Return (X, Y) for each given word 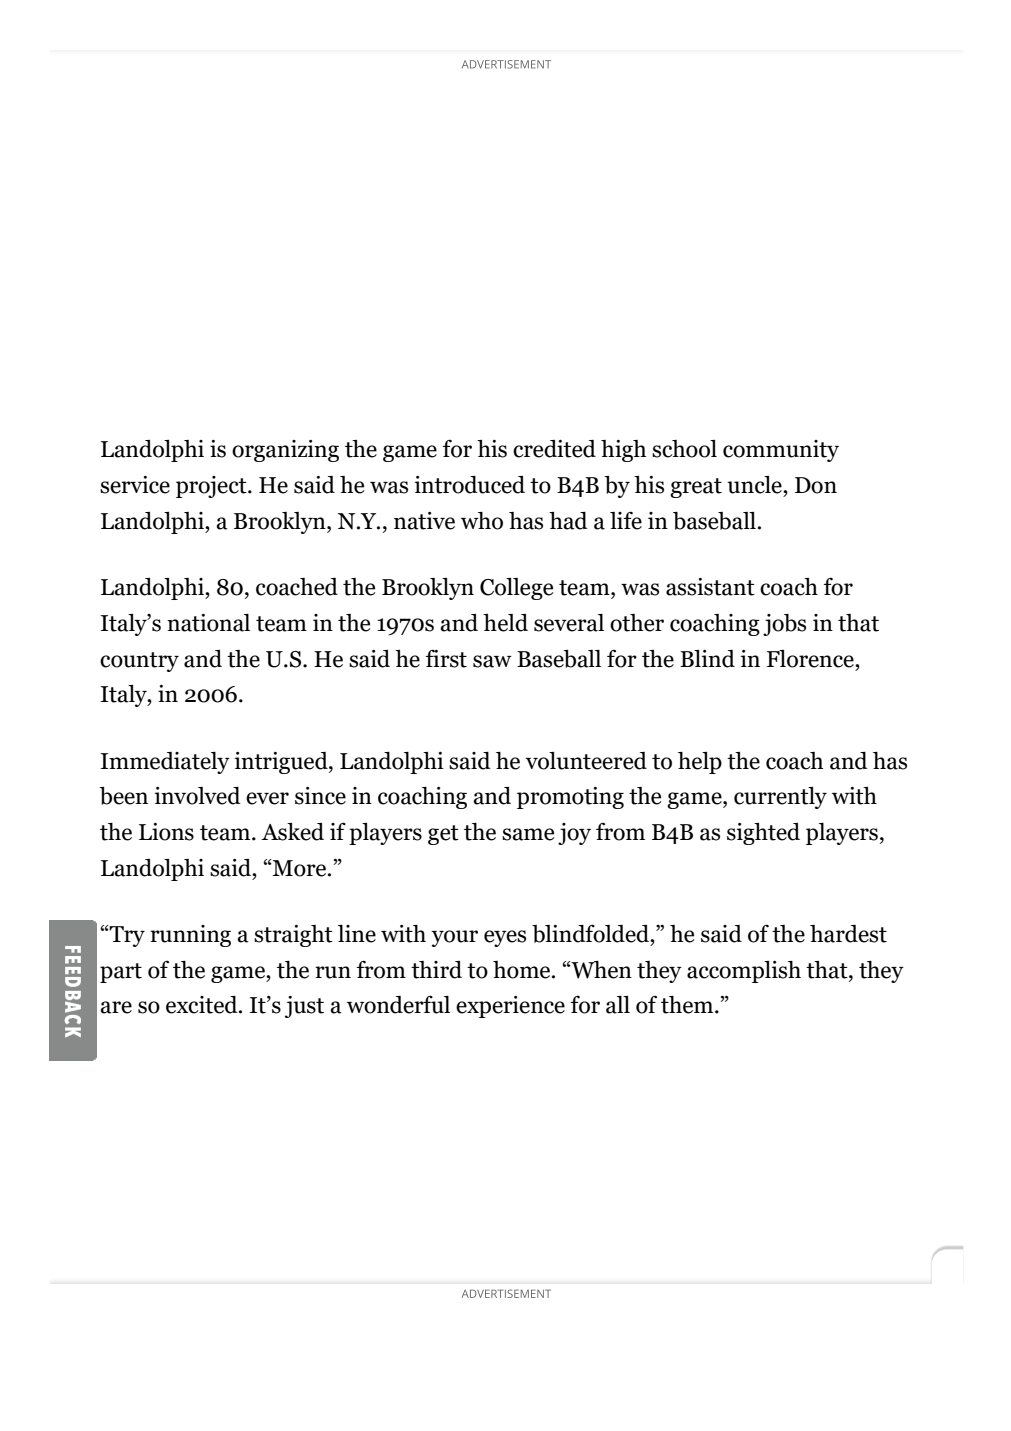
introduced (470, 485)
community (781, 451)
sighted (763, 834)
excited (203, 1005)
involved (198, 796)
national (208, 623)
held (505, 623)
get (443, 835)
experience (510, 1007)
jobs (784, 625)
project (212, 487)
